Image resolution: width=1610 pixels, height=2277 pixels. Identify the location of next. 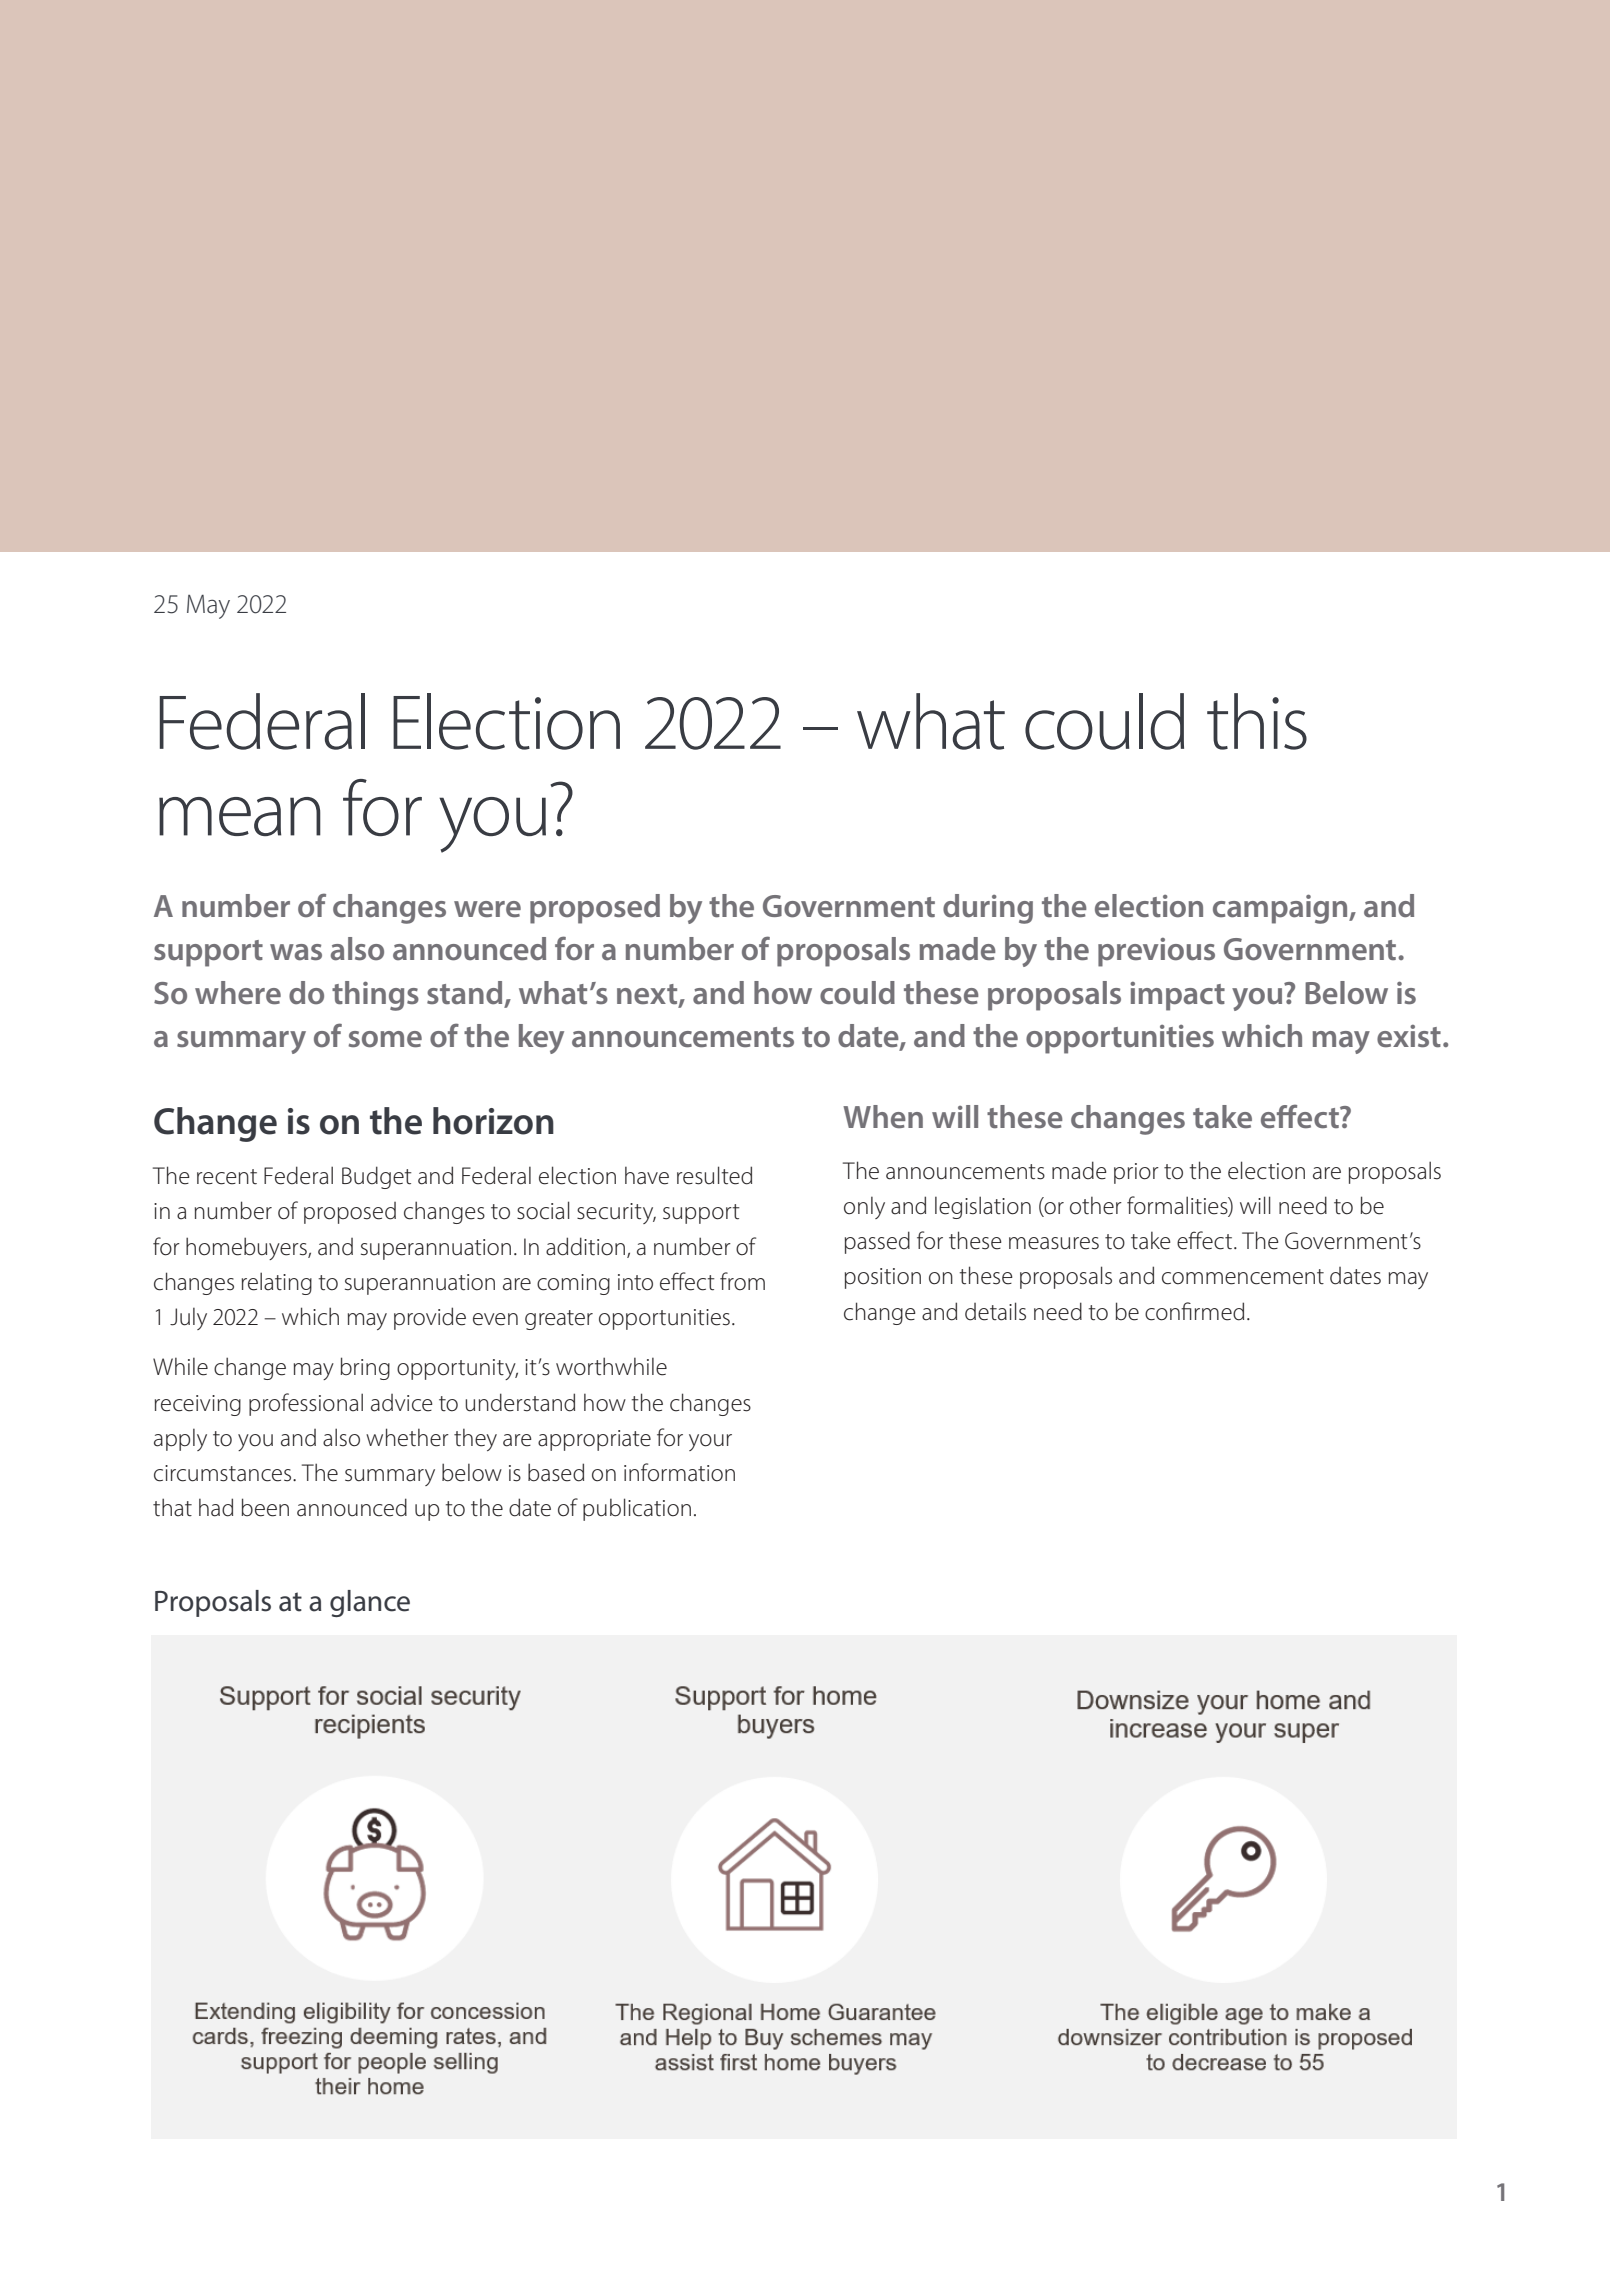
(648, 995).
